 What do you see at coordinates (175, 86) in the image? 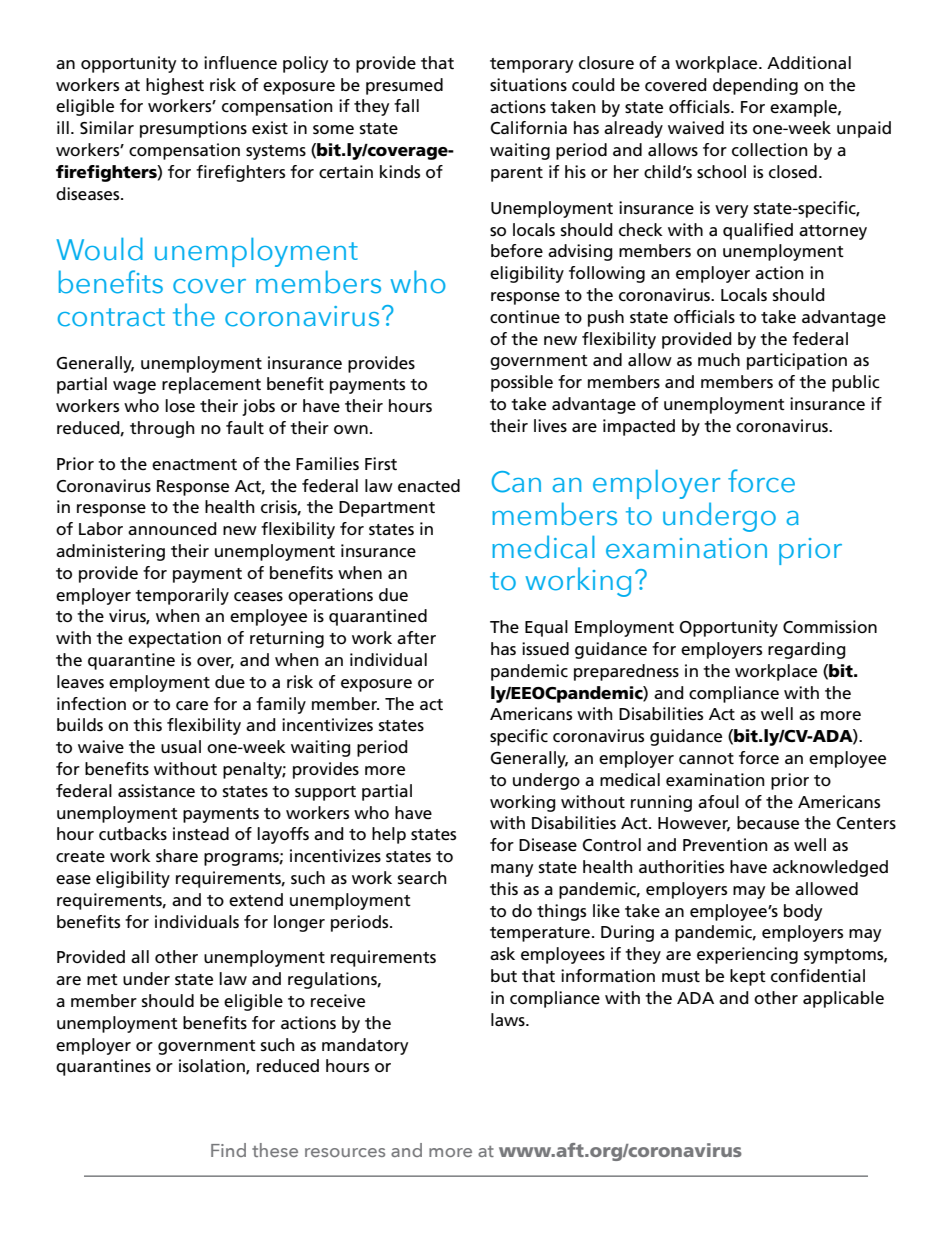
I see `highest` at bounding box center [175, 86].
